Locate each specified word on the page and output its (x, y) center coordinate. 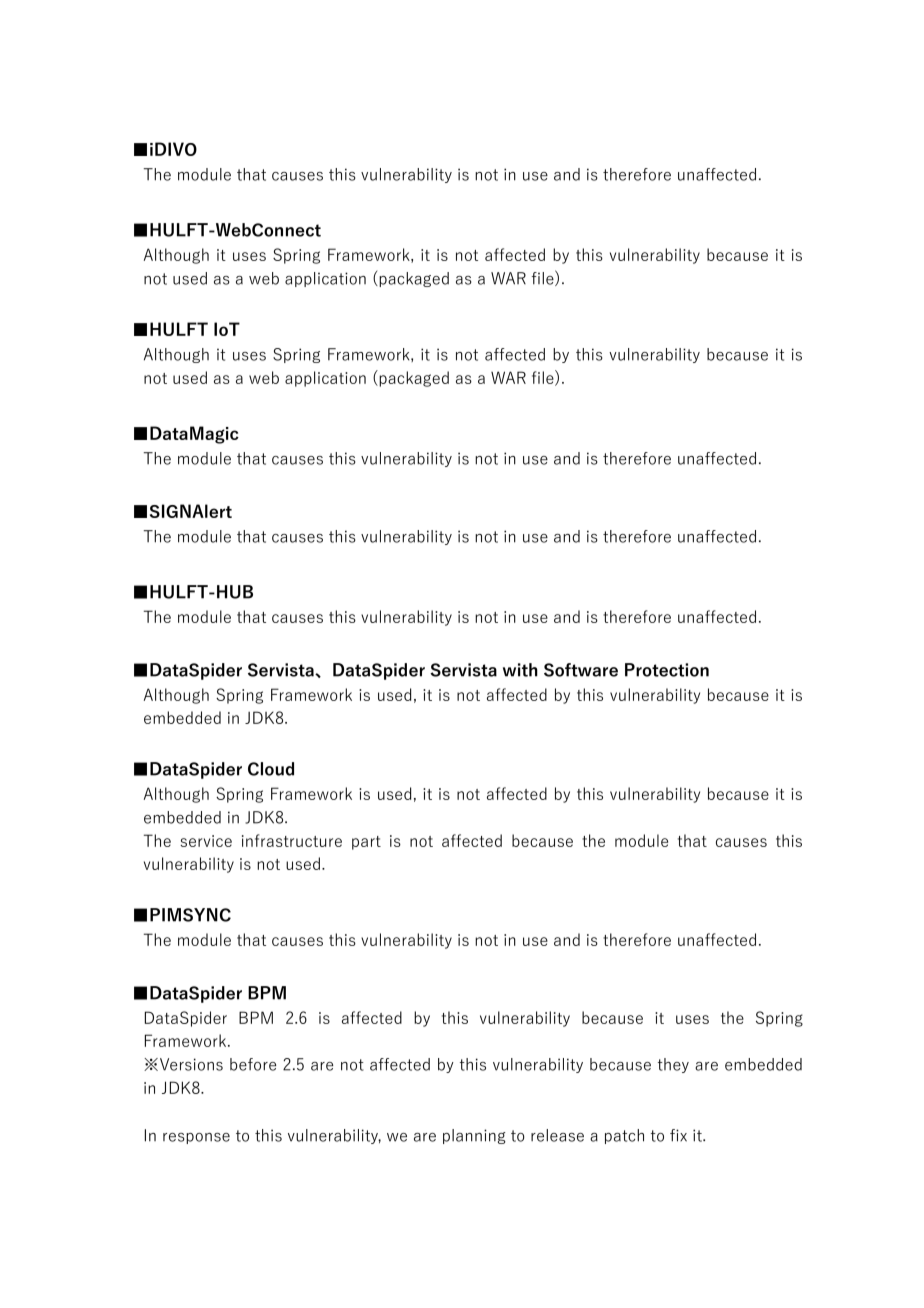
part (366, 843)
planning (474, 1136)
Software (581, 670)
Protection (667, 670)
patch (624, 1136)
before (253, 1064)
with (520, 670)
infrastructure (292, 840)
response (196, 1138)
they (673, 1065)
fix (678, 1135)
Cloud (271, 769)
